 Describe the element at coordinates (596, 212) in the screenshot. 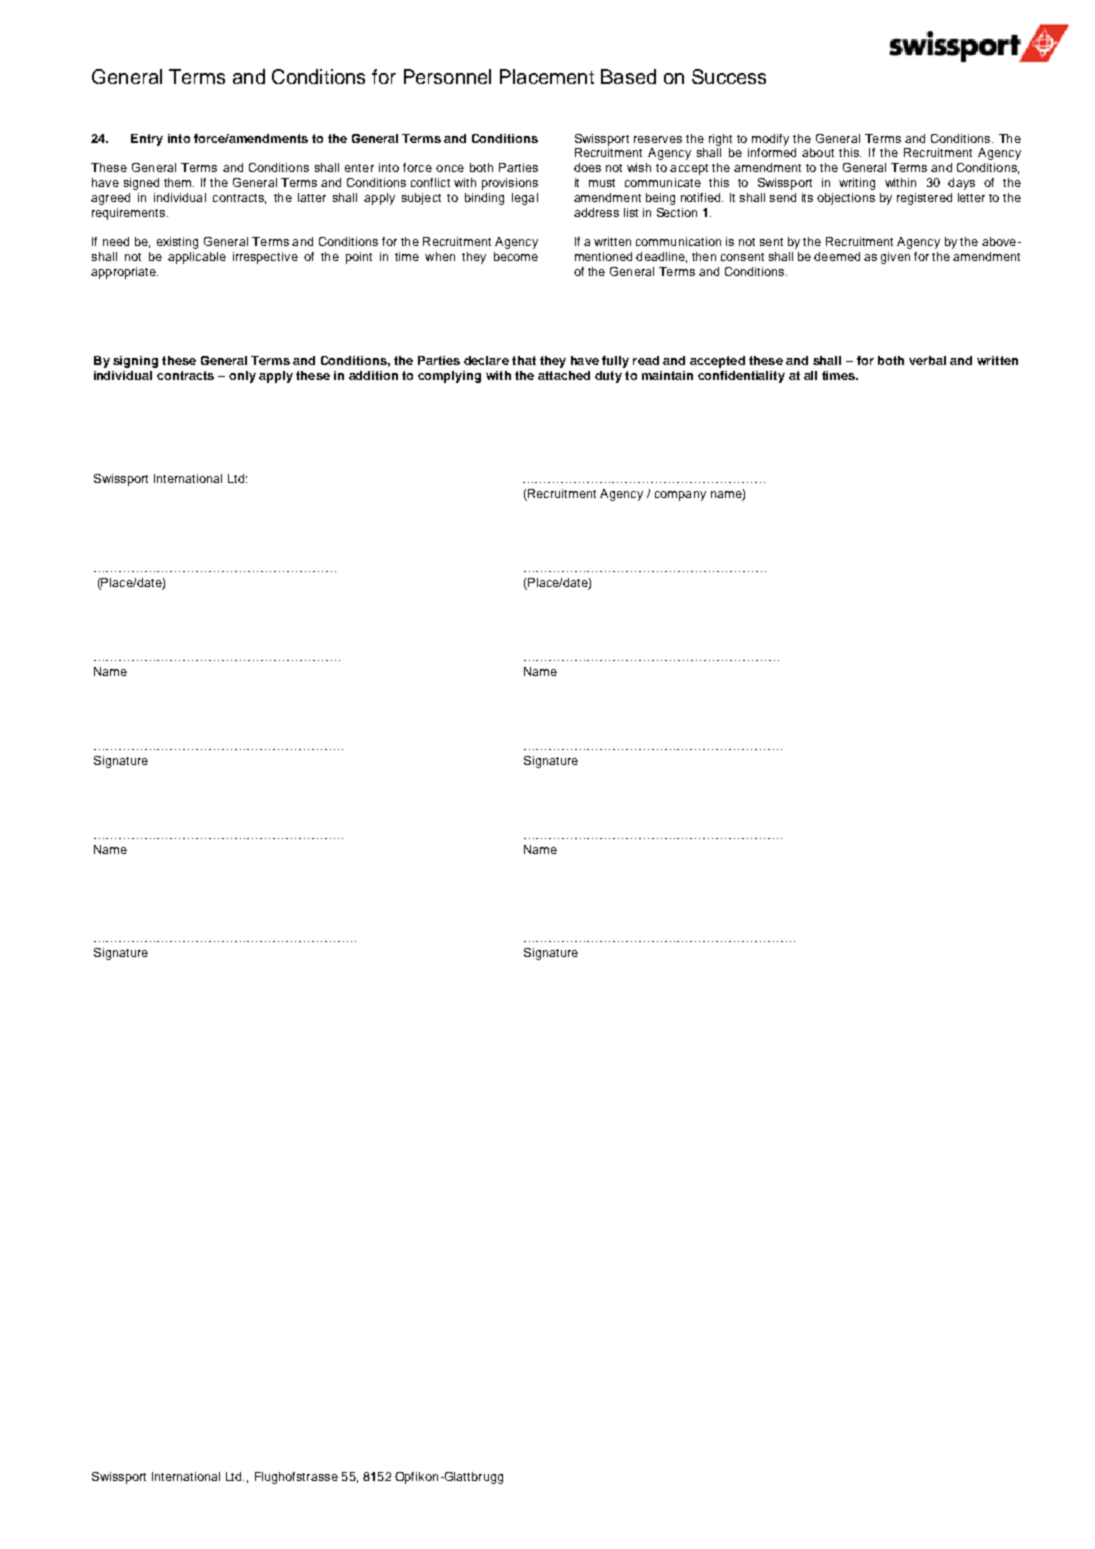

I see `address` at that location.
